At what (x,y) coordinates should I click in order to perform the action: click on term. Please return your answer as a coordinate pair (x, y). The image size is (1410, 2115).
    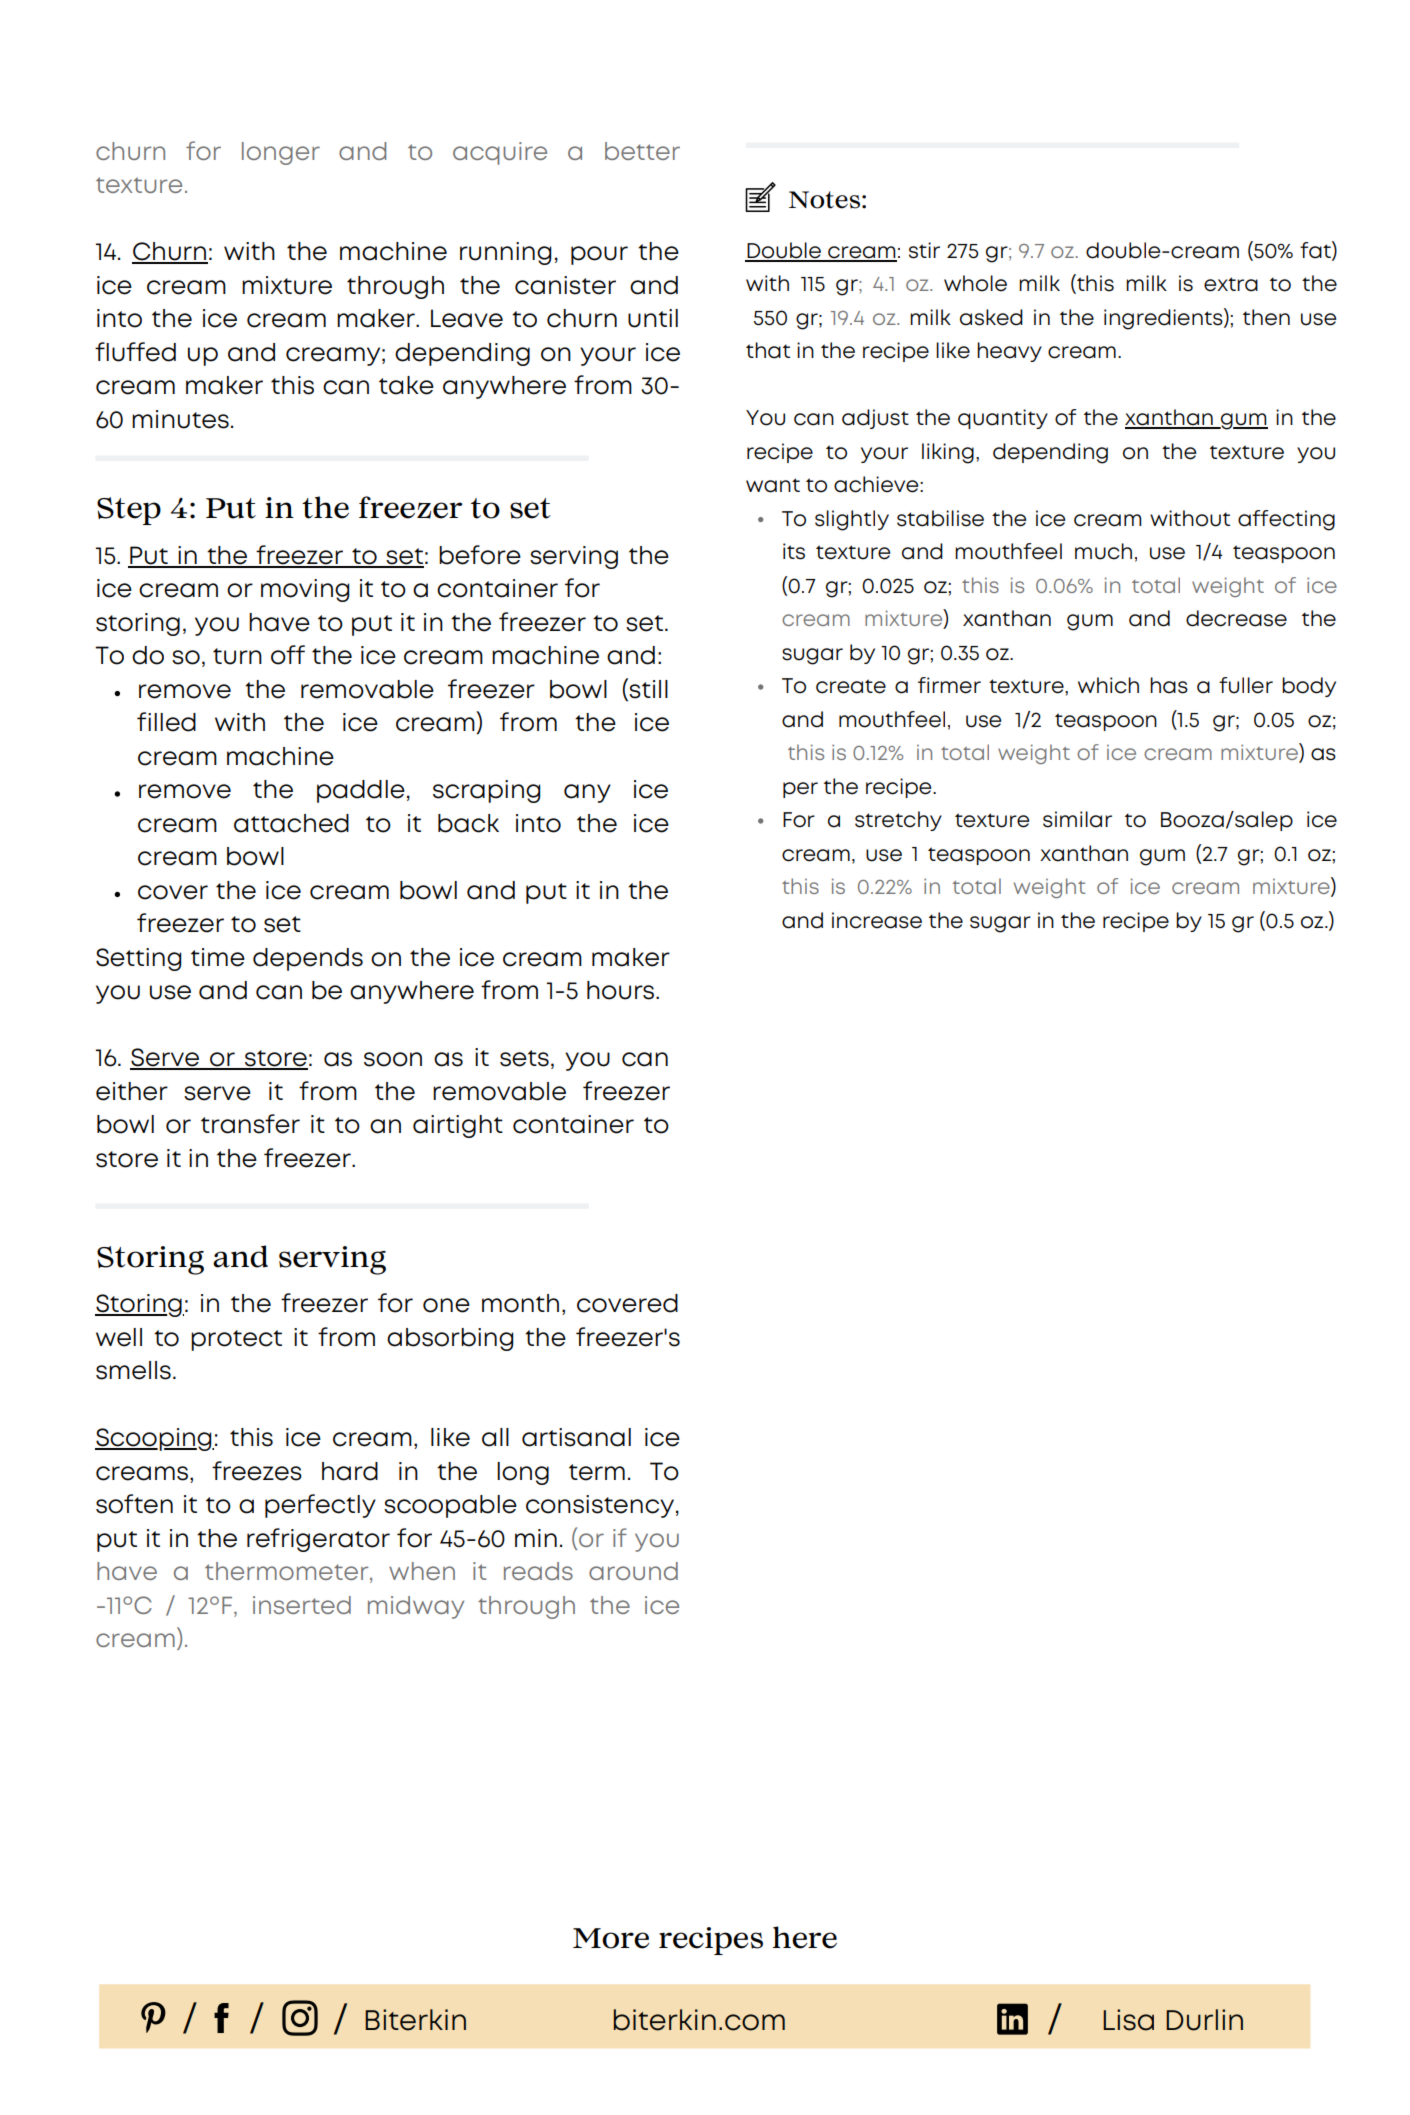
    Looking at the image, I should click on (597, 1472).
